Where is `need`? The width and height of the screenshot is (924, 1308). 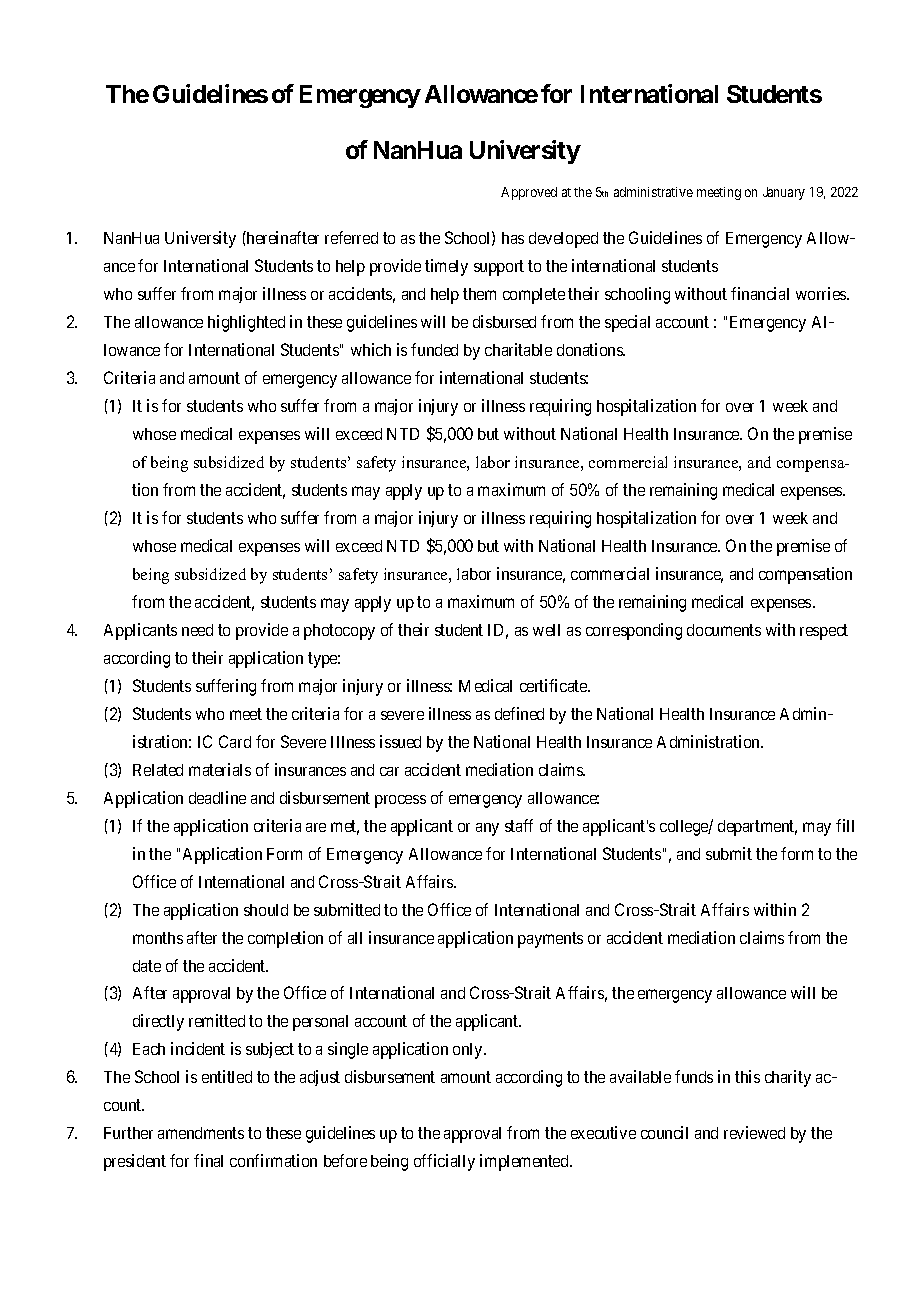 need is located at coordinates (197, 630).
